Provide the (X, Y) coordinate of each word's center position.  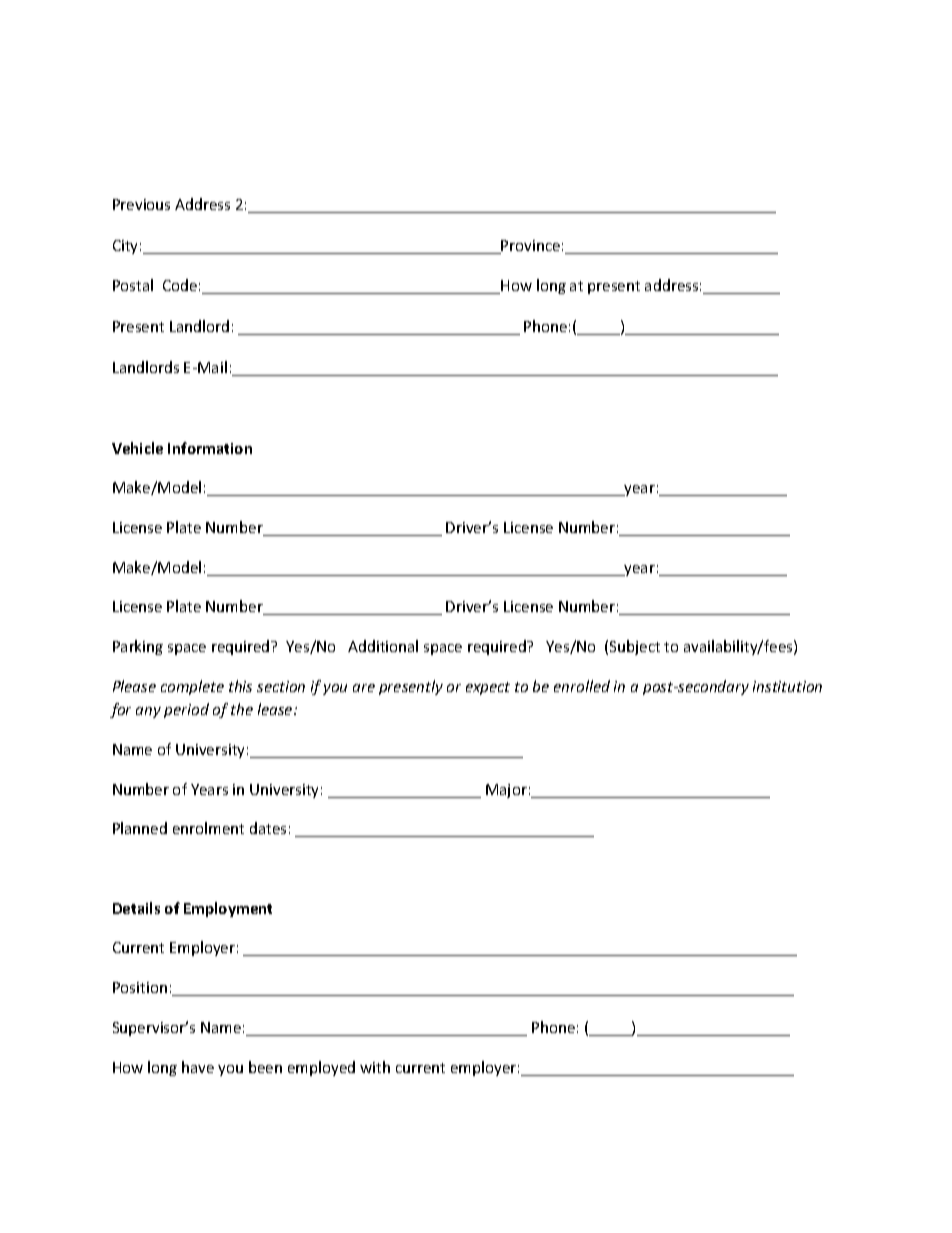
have (198, 1067)
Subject (635, 647)
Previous (141, 204)
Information (210, 448)
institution (787, 686)
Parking (138, 647)
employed (321, 1068)
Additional (383, 646)
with (375, 1067)
